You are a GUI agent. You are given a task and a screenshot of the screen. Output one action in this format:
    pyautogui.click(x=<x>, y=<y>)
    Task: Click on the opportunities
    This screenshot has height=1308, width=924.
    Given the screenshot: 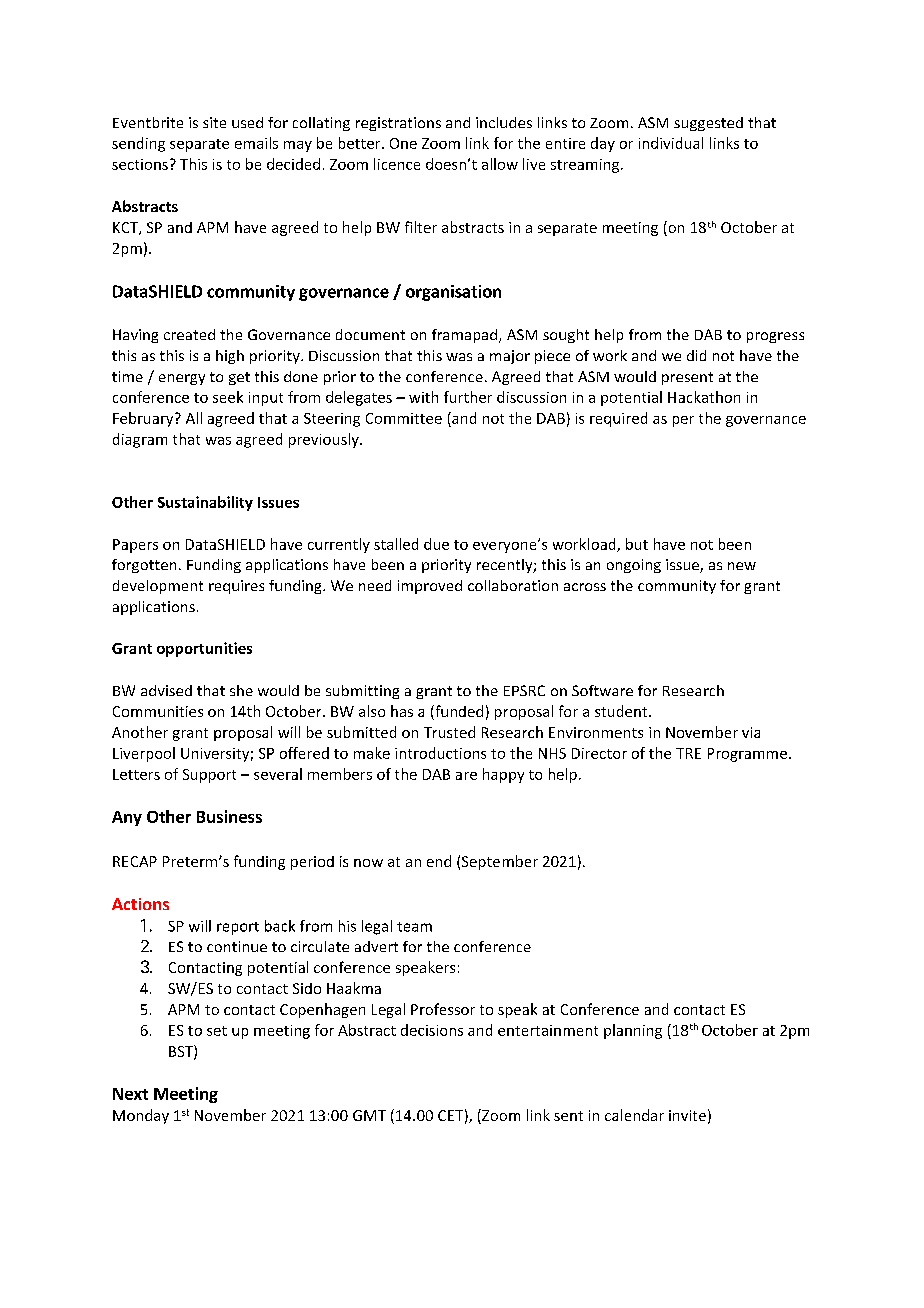 What is the action you would take?
    pyautogui.click(x=204, y=649)
